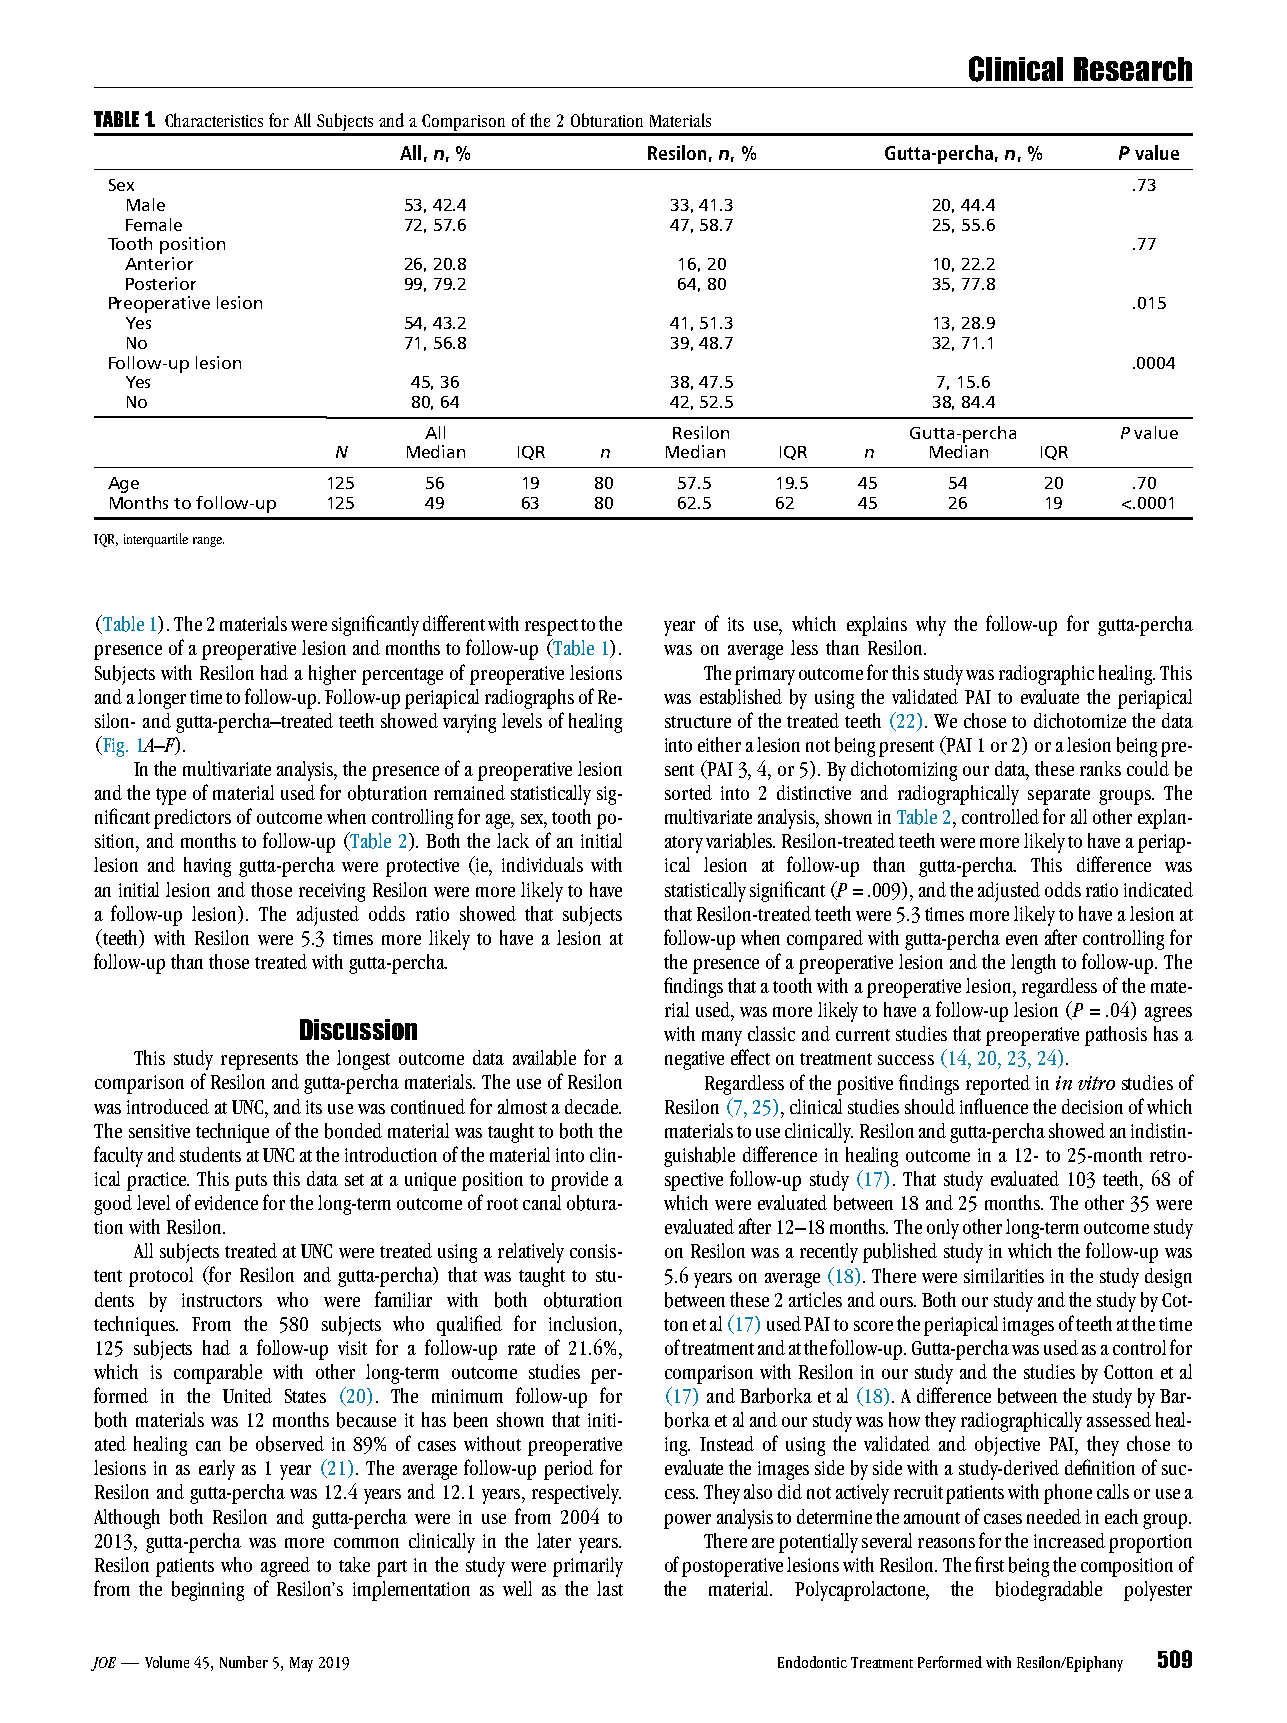 Image resolution: width=1287 pixels, height=1723 pixels. I want to click on even, so click(1022, 940).
